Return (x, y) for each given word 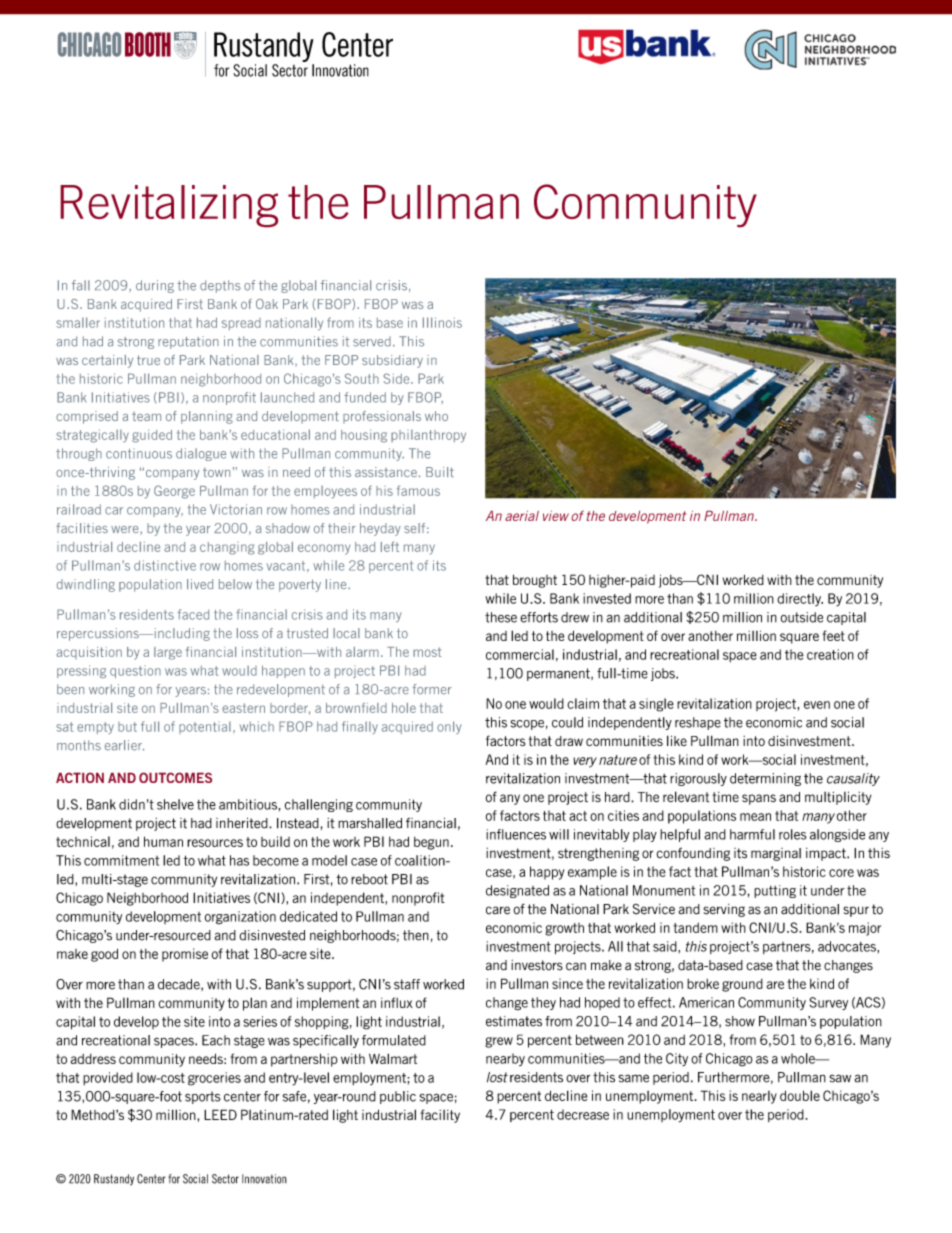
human (163, 841)
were (126, 529)
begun (431, 843)
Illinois (442, 322)
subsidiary (392, 361)
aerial (522, 515)
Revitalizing (169, 206)
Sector (225, 1179)
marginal (776, 854)
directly (800, 599)
